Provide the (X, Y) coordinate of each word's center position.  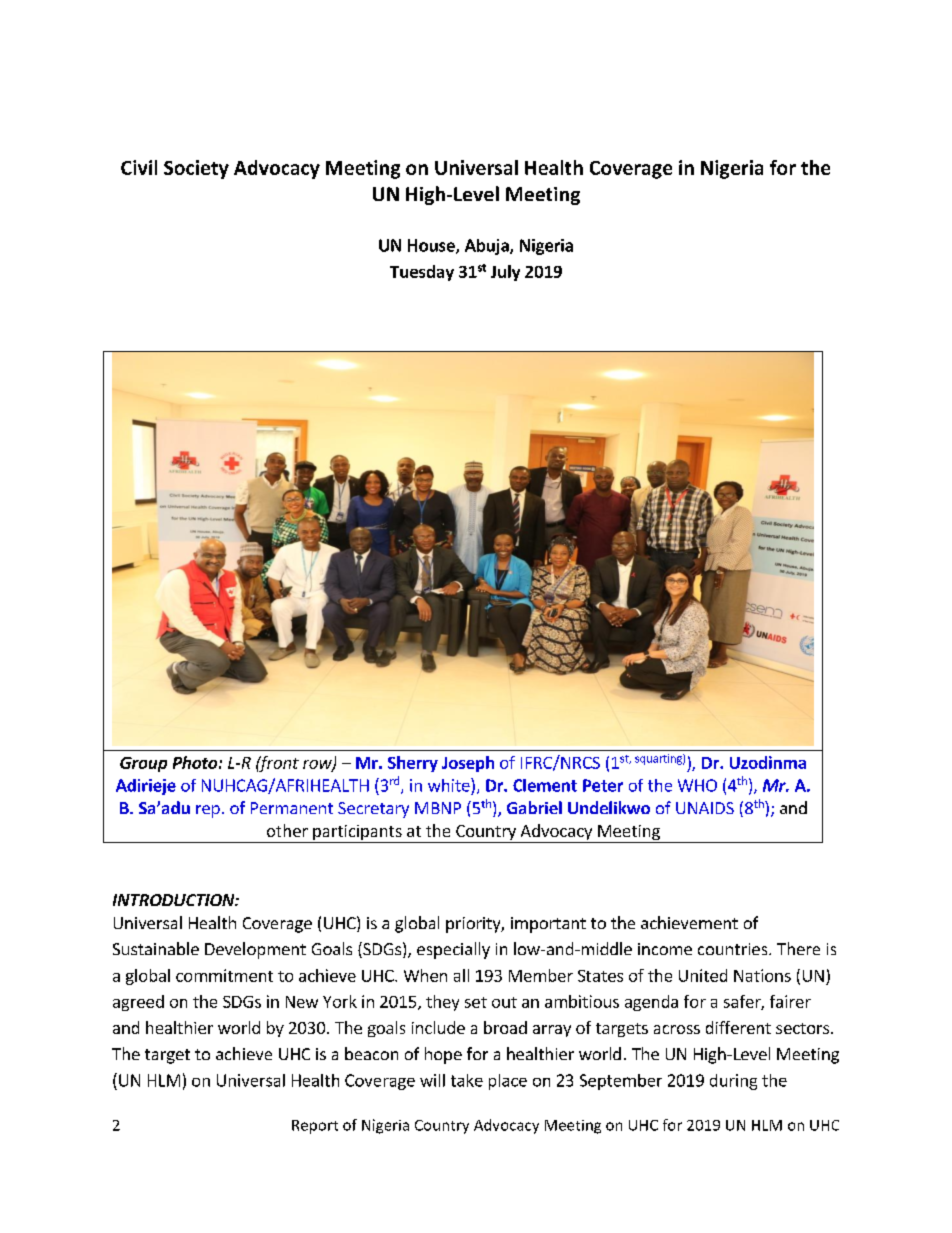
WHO (697, 785)
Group (143, 764)
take (467, 1080)
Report (315, 1127)
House (432, 246)
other (287, 830)
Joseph (468, 764)
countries (734, 949)
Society (196, 169)
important (548, 925)
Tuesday (422, 273)
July (505, 273)
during (733, 1082)
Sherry (413, 764)
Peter (603, 785)
